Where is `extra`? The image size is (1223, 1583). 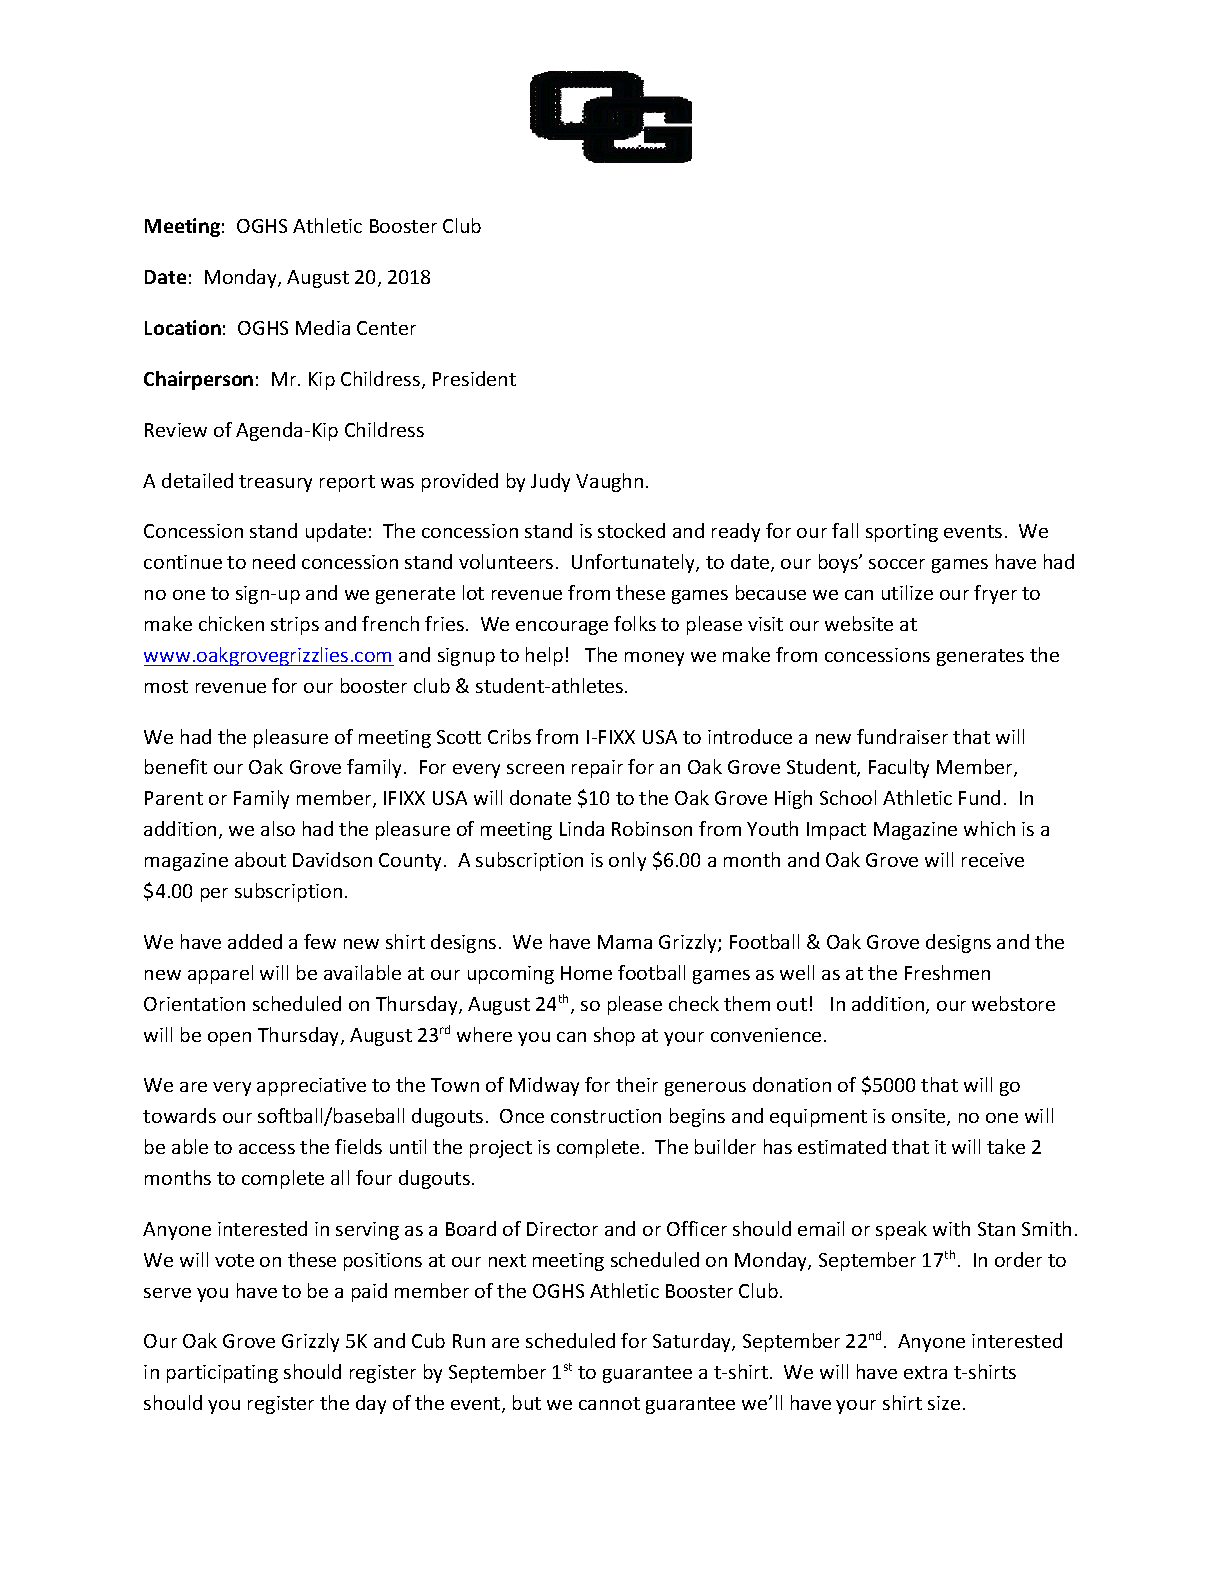
extra is located at coordinates (925, 1372).
